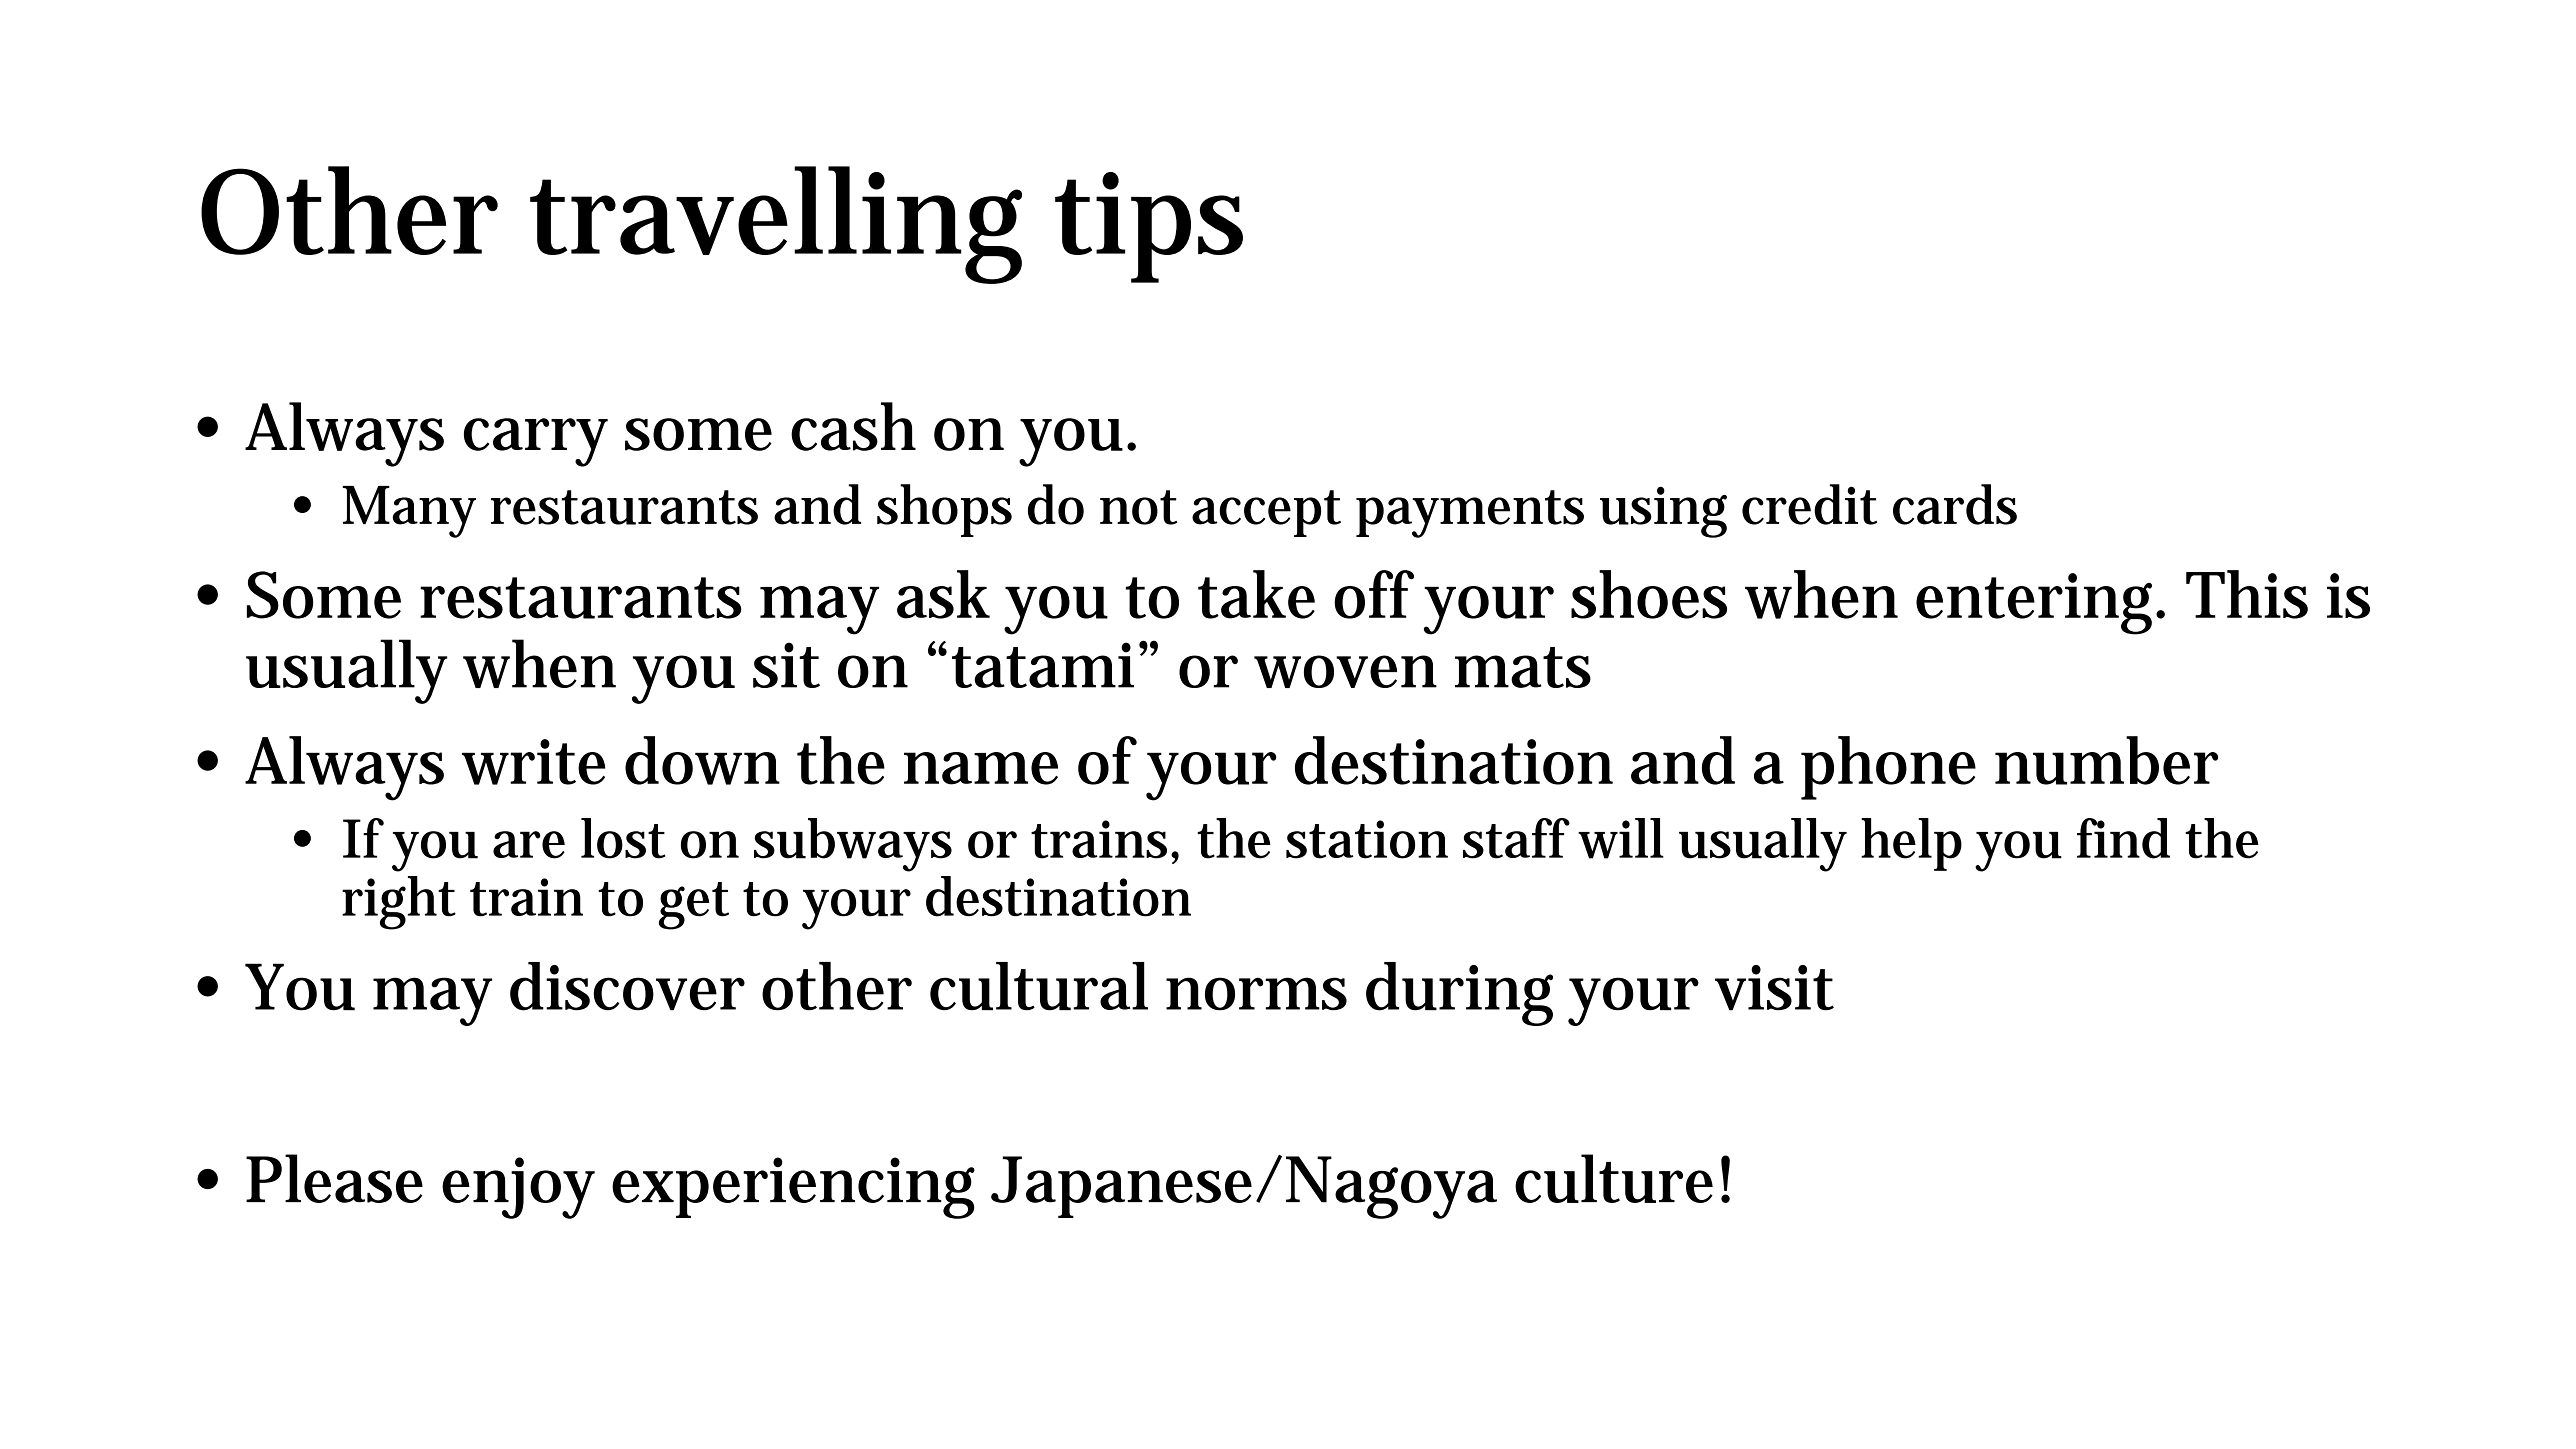  I want to click on enjoy, so click(518, 1188).
